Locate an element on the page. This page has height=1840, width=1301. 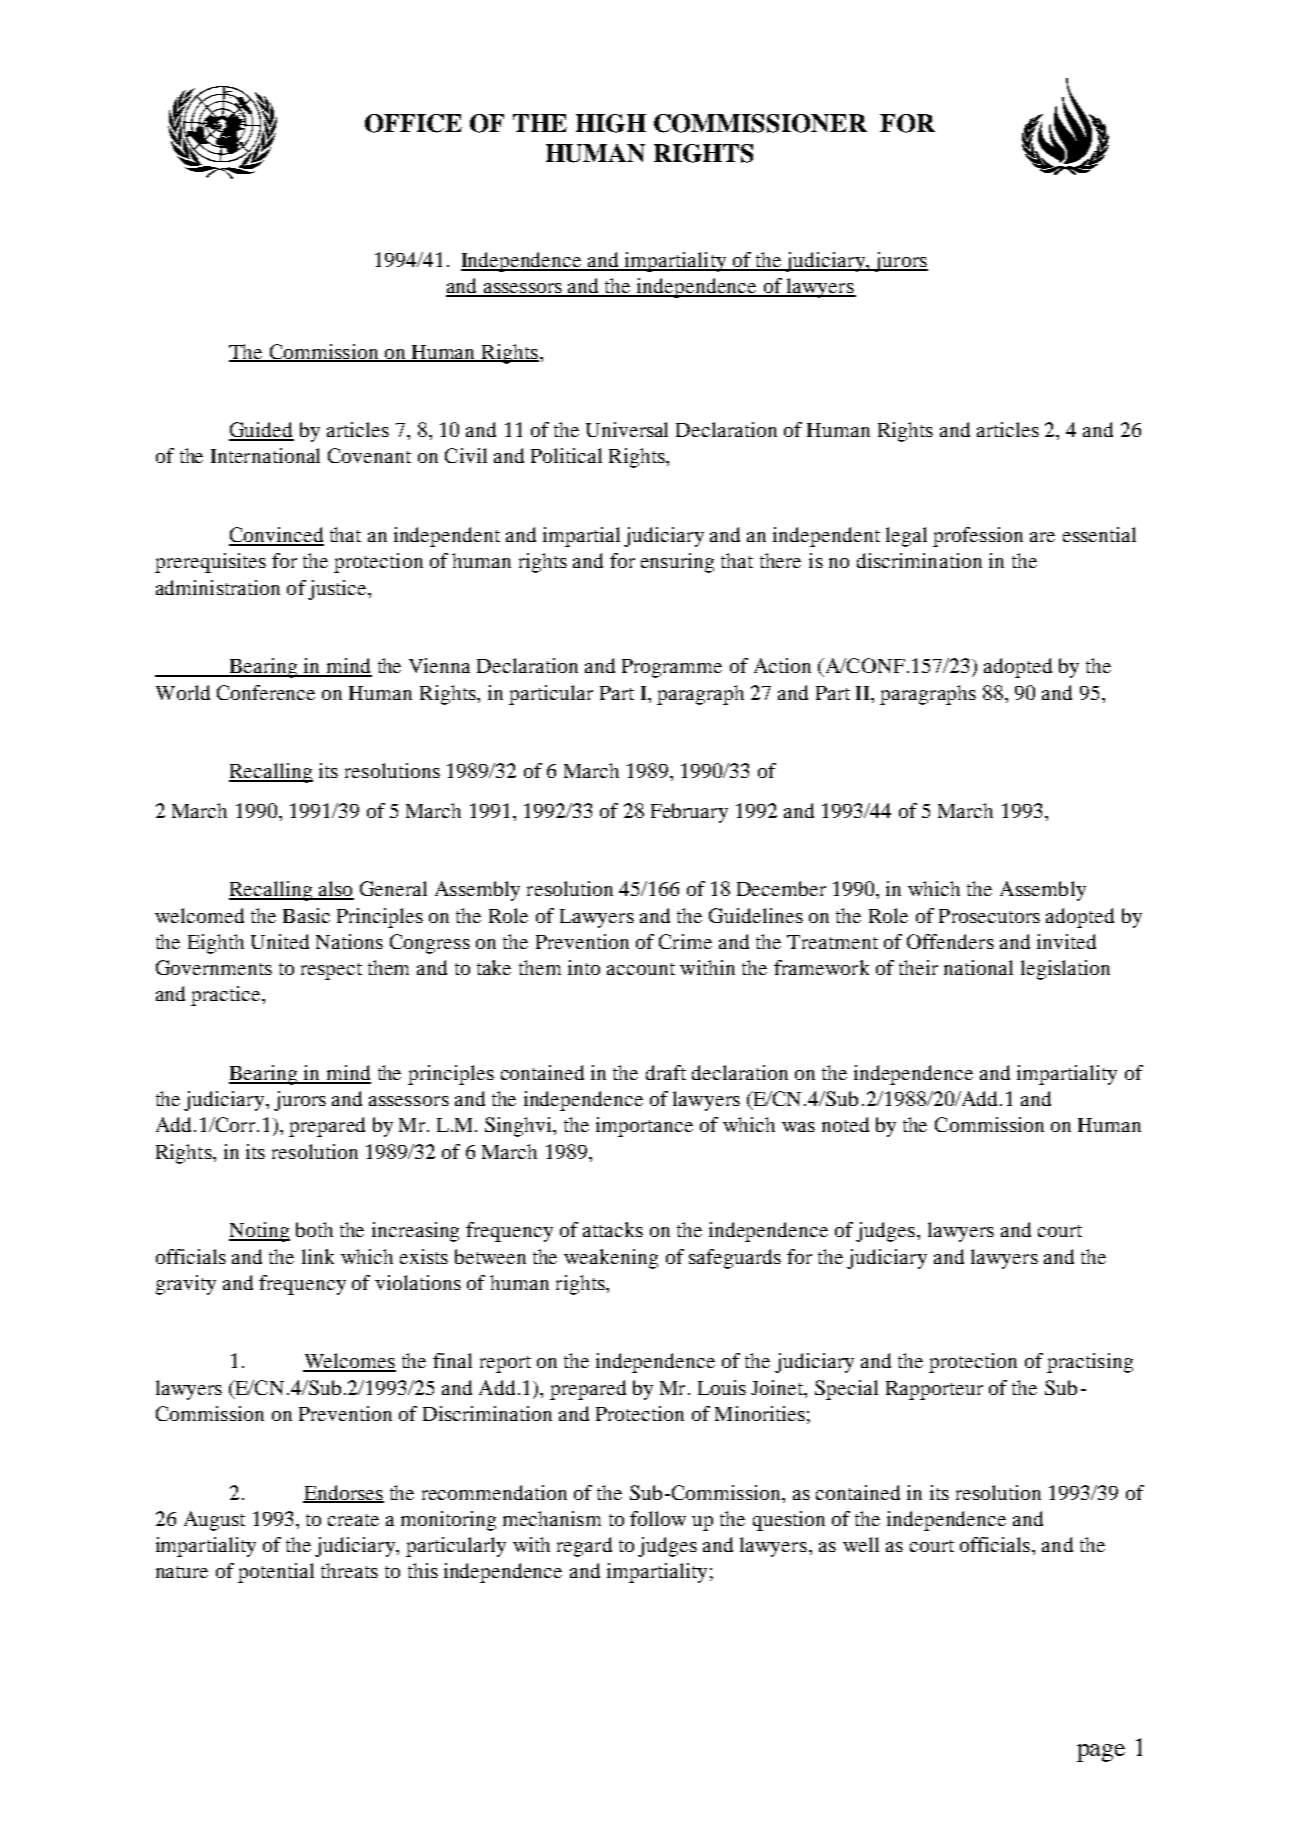
also is located at coordinates (335, 890).
